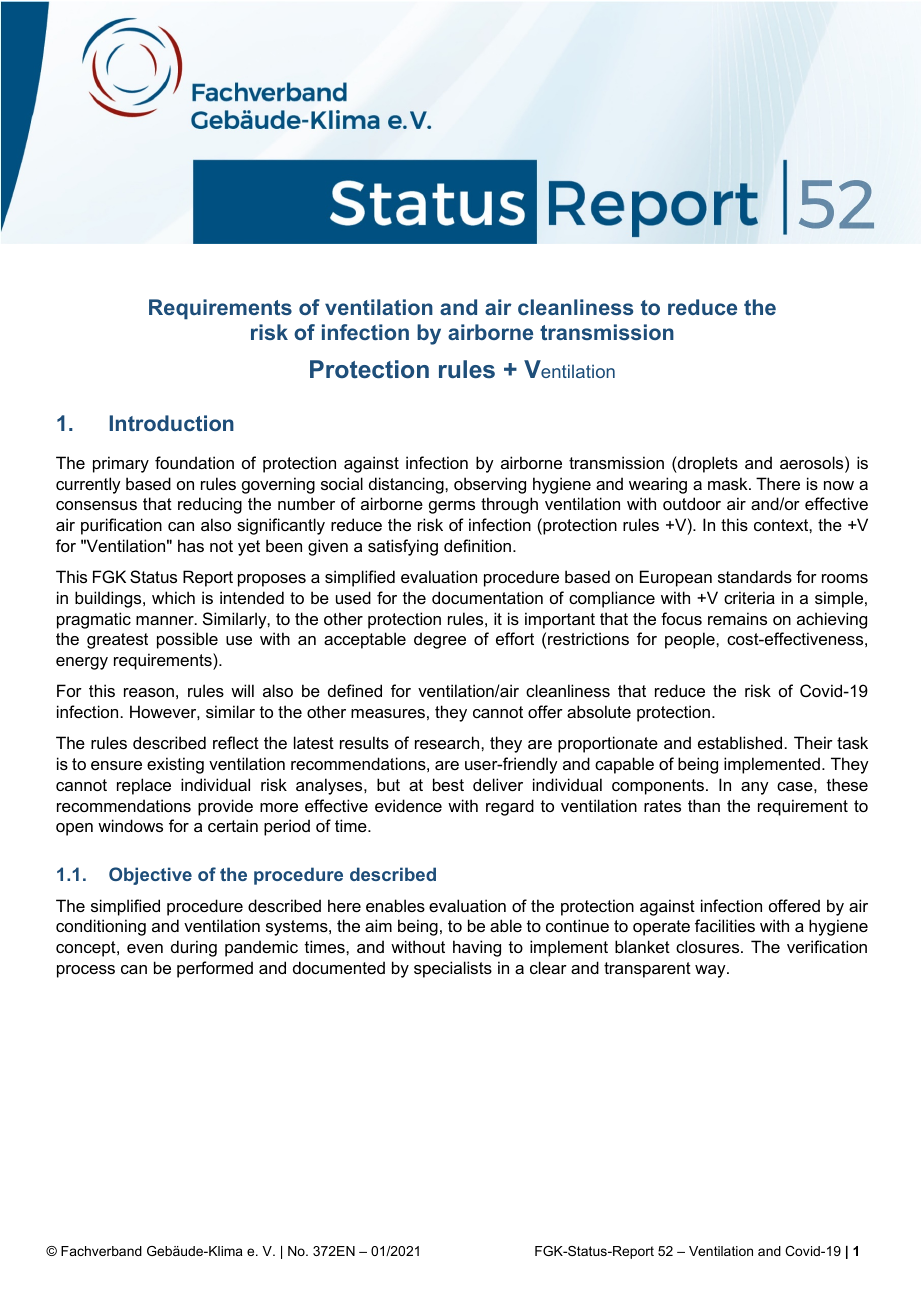 The image size is (924, 1307). I want to click on observing, so click(490, 485).
